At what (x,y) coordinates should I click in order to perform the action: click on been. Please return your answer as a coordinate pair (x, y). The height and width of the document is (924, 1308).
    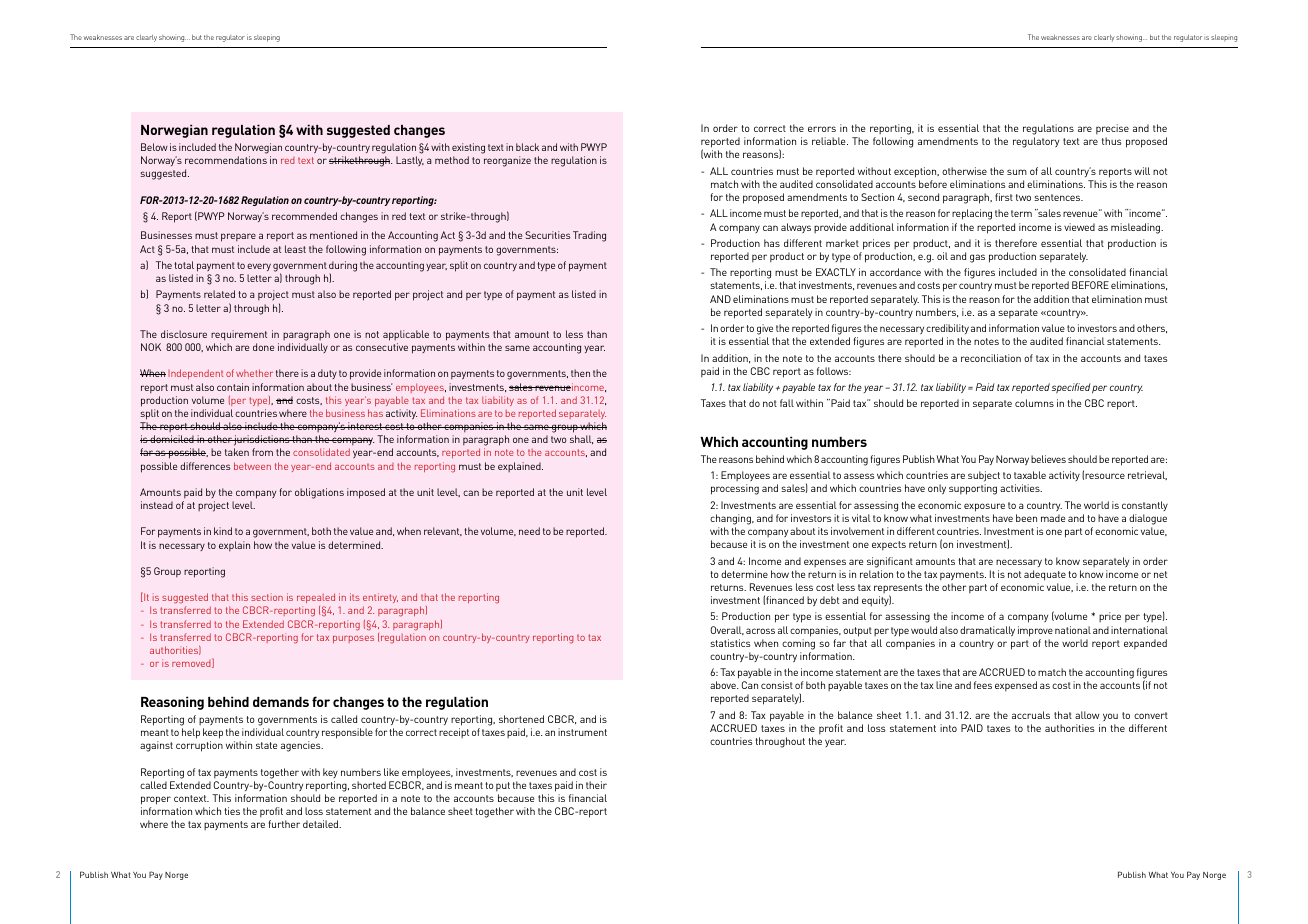
    Looking at the image, I should click on (1026, 518).
